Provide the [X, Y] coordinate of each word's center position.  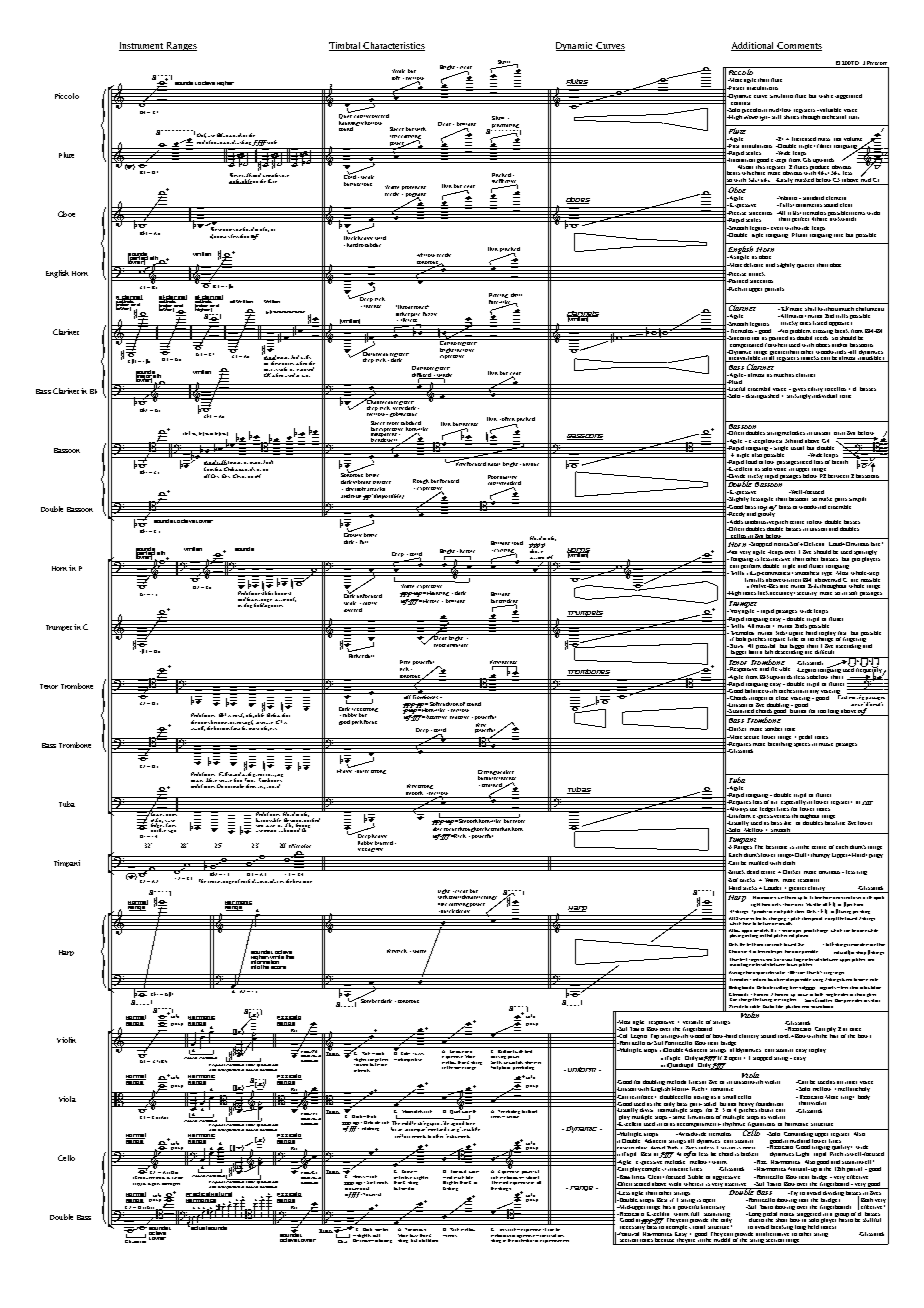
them [251, 786]
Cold [350, 176]
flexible [780, 667]
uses [150, 1178]
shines [792, 115]
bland [433, 1240]
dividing [833, 1192]
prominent [414, 188]
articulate [457, 645]
